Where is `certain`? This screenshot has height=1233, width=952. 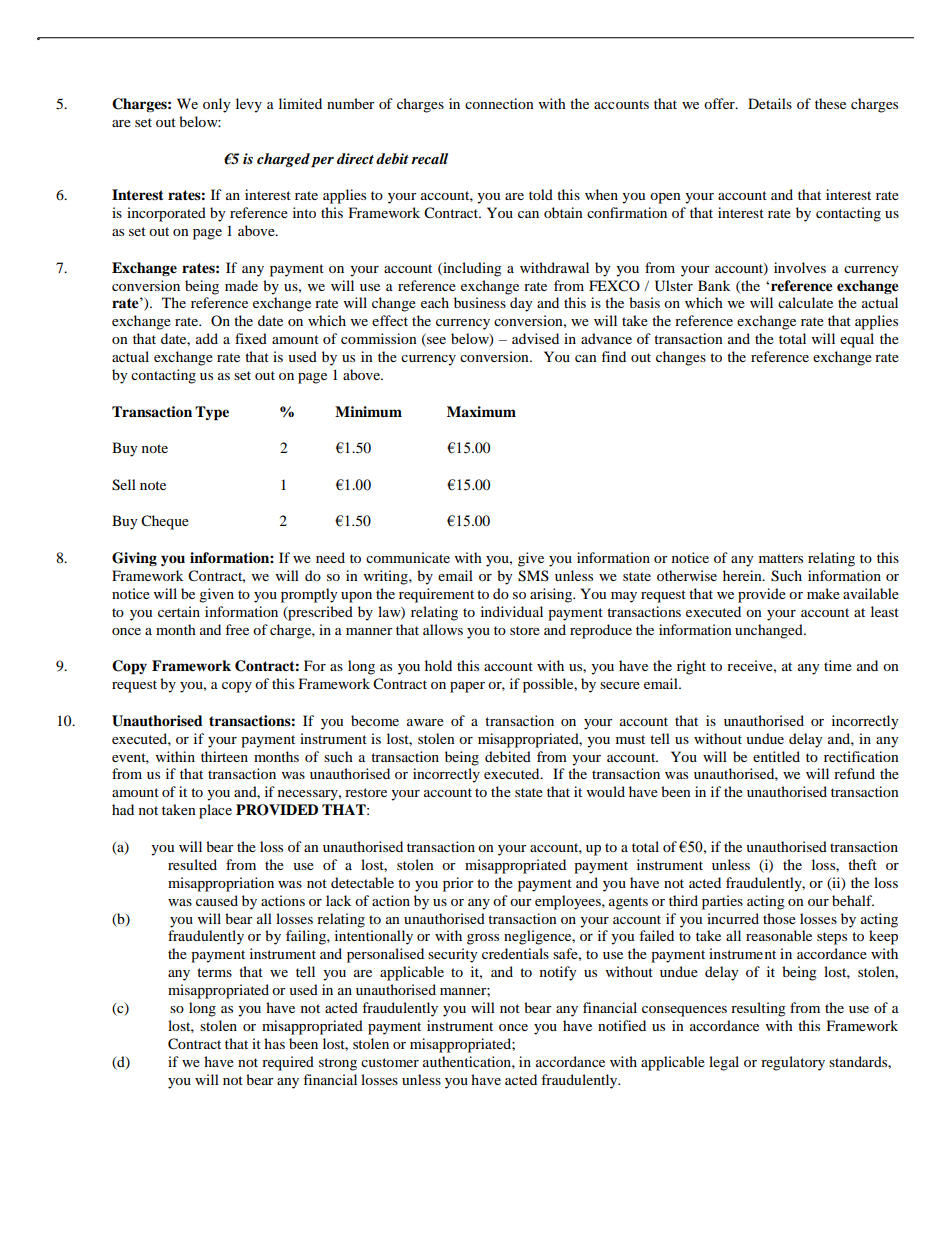 certain is located at coordinates (179, 611).
